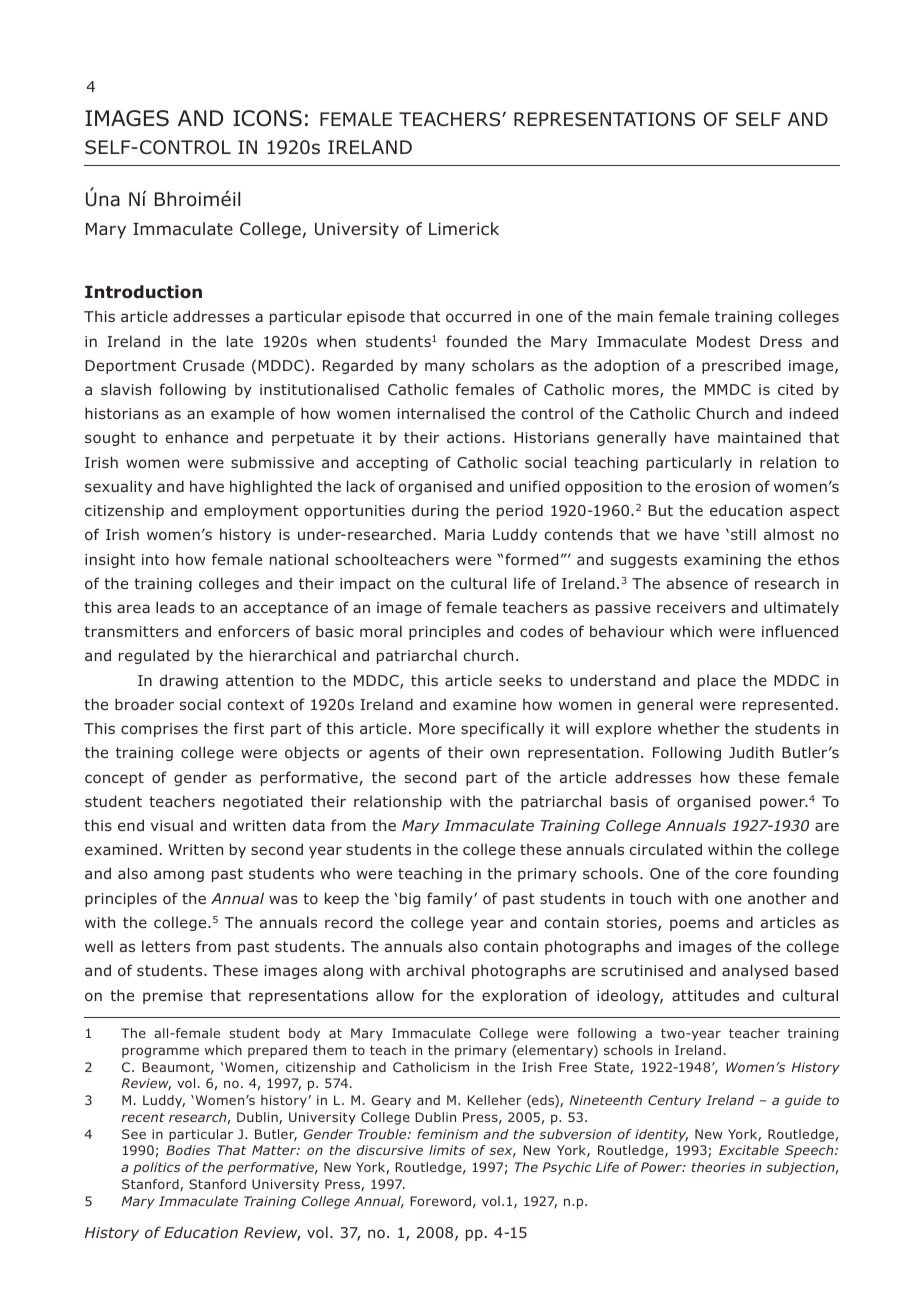  I want to click on own, so click(504, 753).
